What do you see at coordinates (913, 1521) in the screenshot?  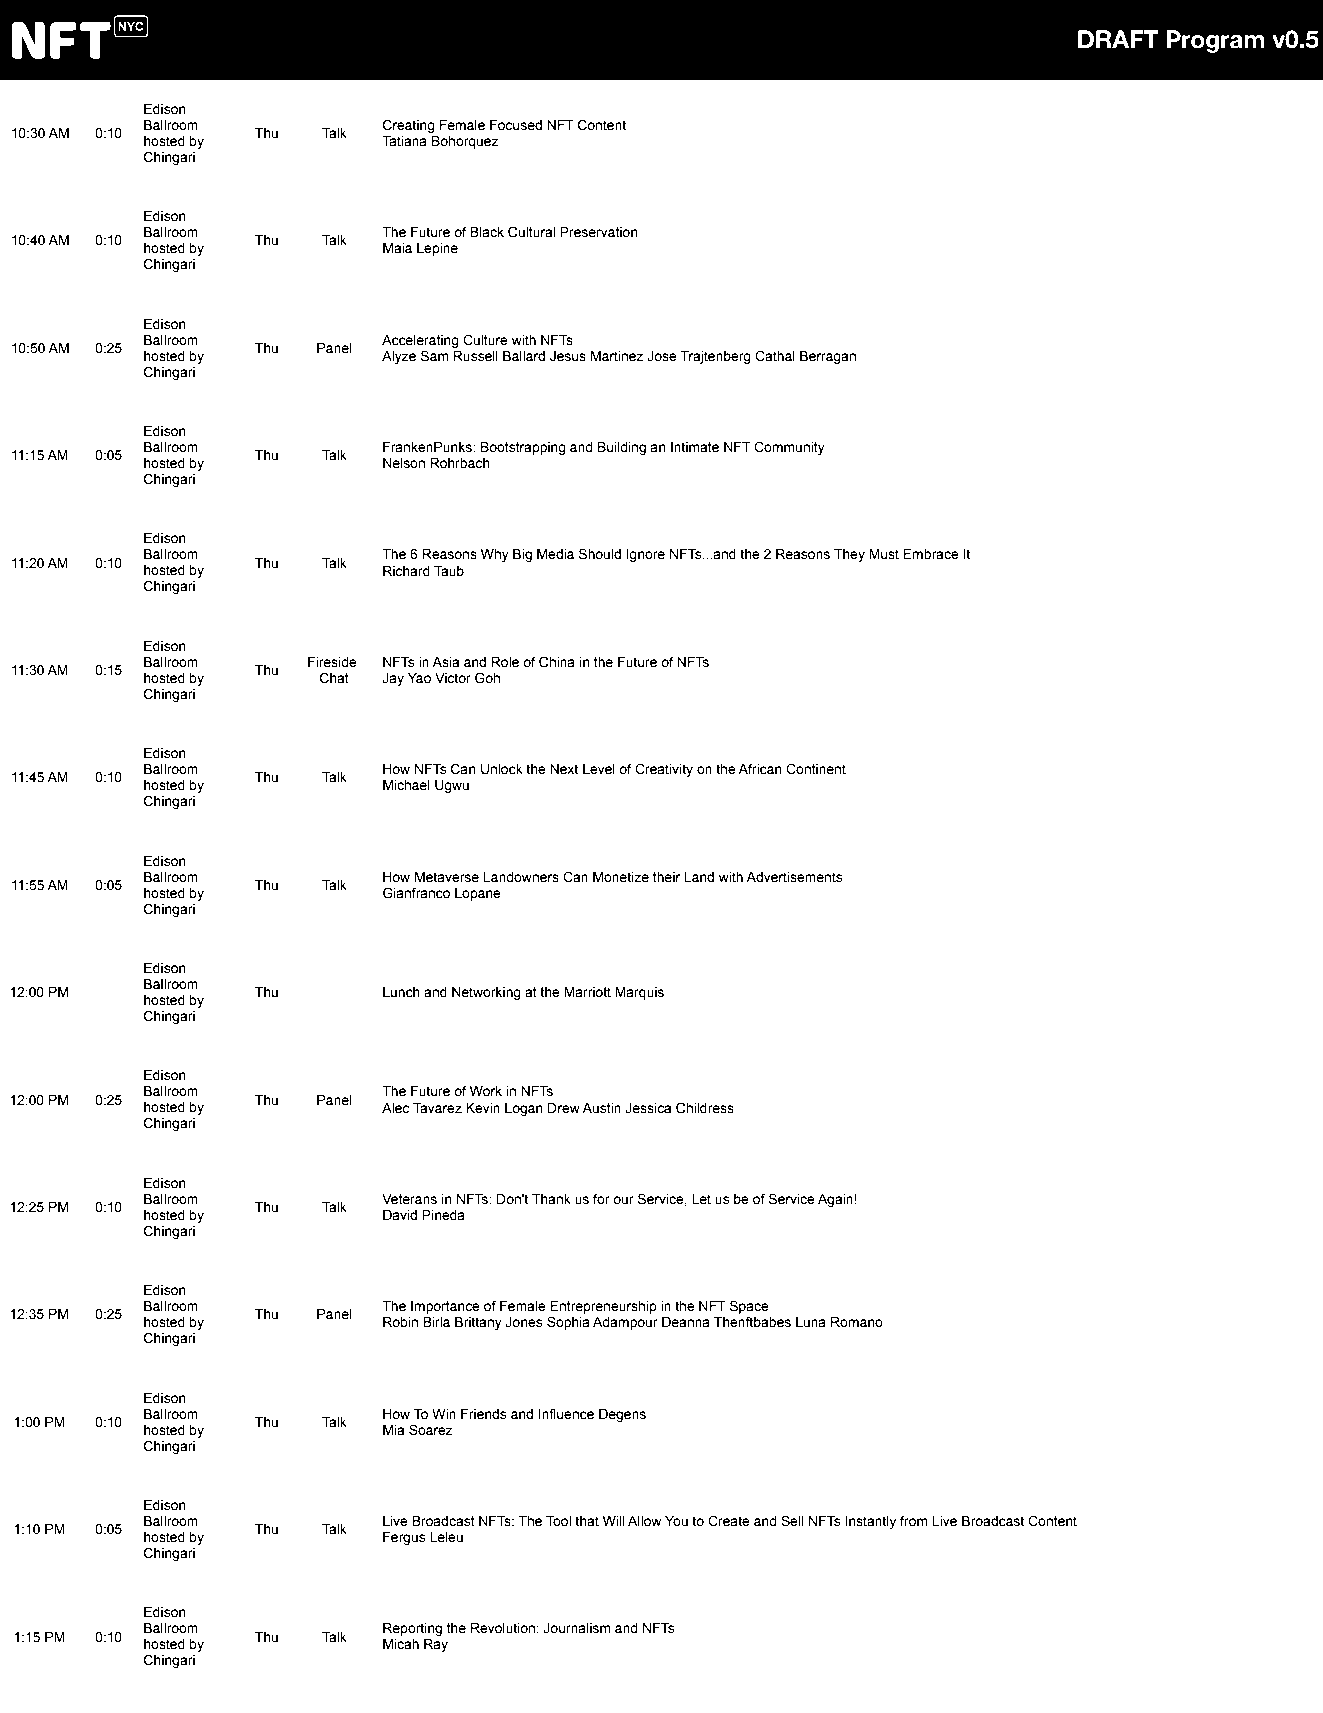 I see `from` at bounding box center [913, 1521].
